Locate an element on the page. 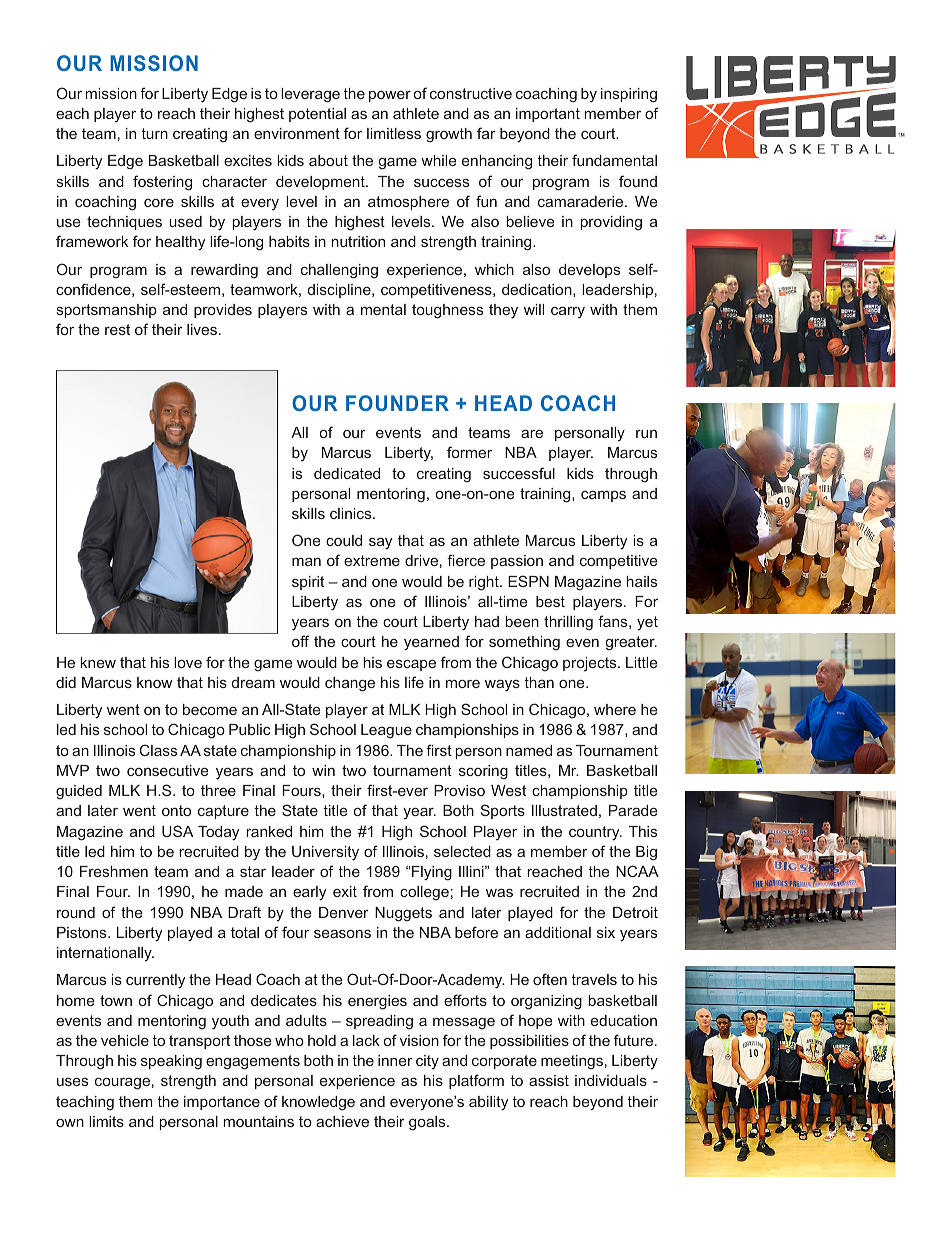 This document has width=952, height=1233. are is located at coordinates (532, 433).
